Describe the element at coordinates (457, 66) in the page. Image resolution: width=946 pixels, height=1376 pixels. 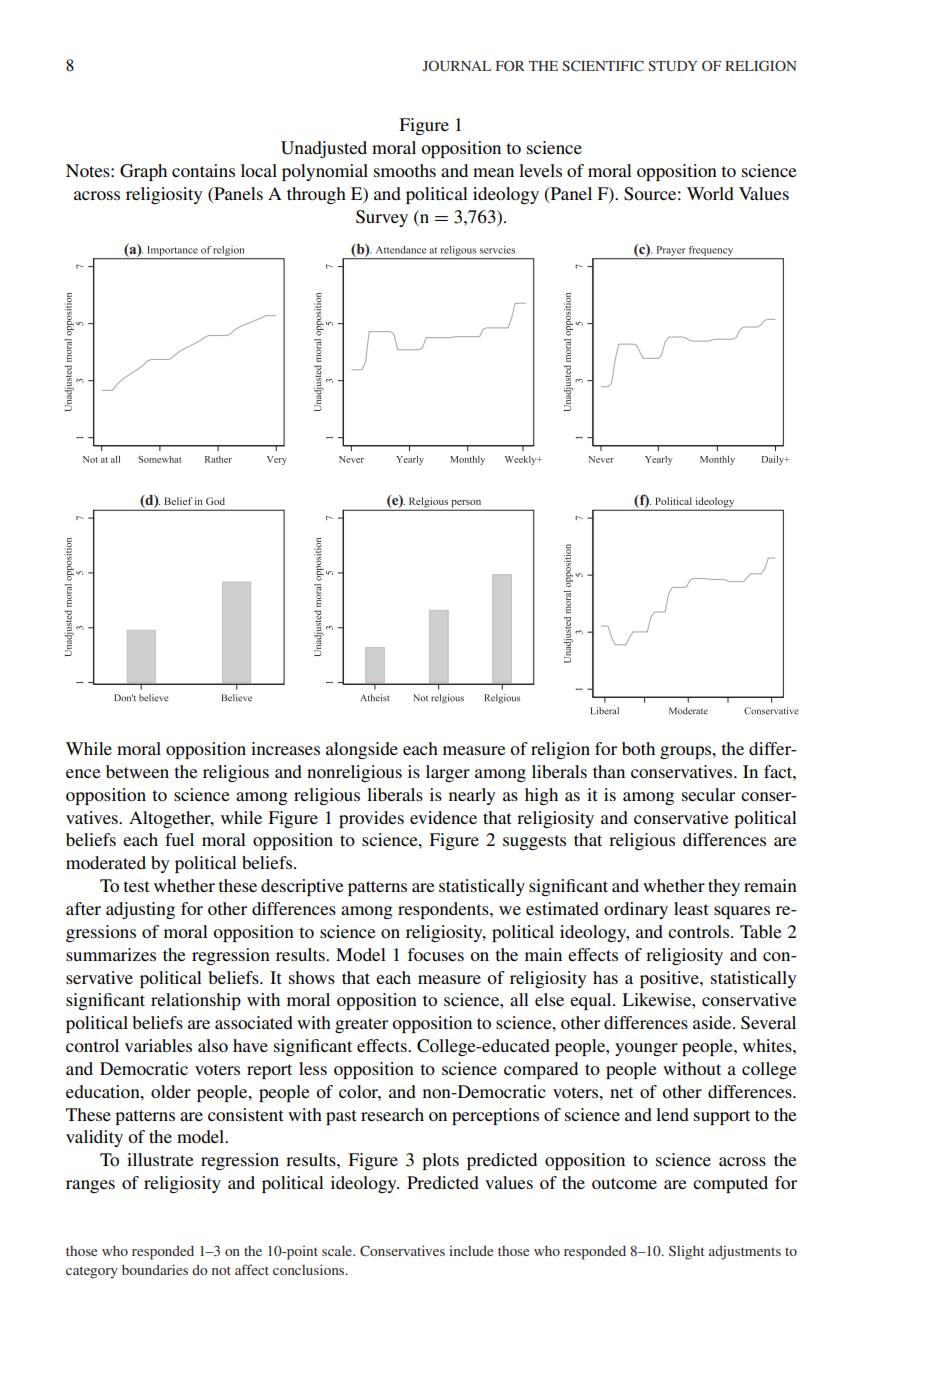
I see `JOURNAL` at that location.
